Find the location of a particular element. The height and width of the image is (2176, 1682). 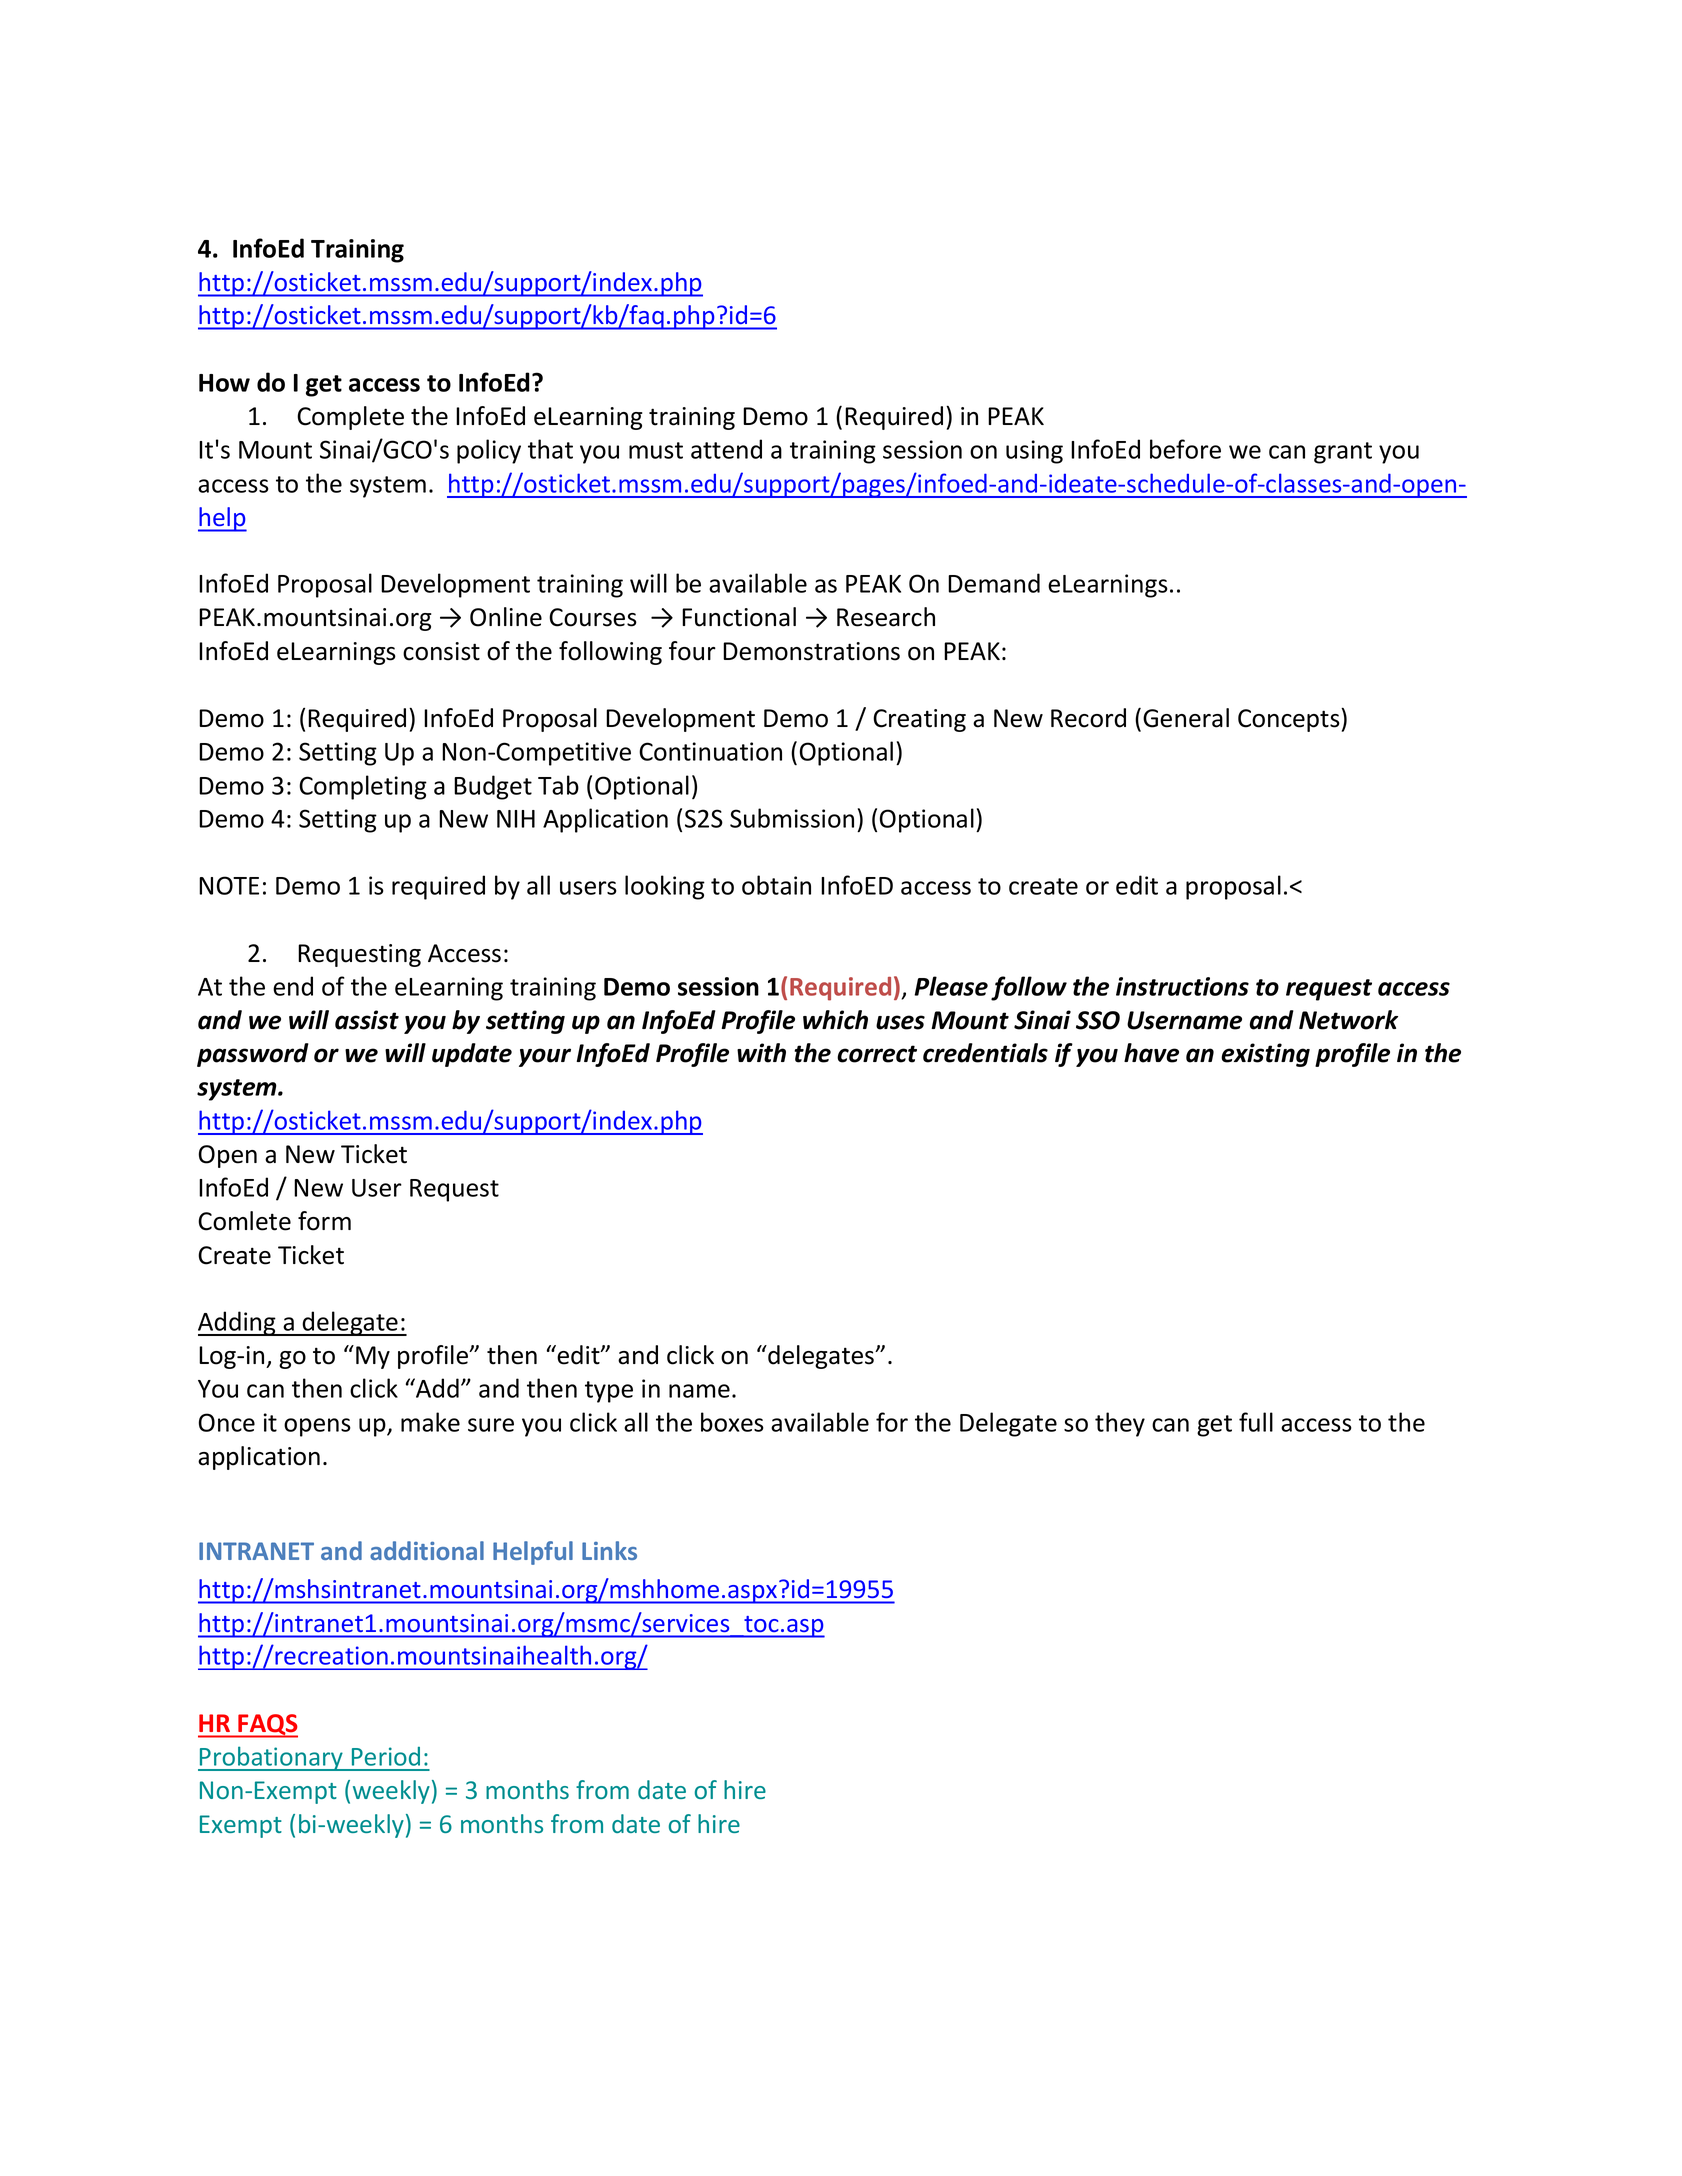

form is located at coordinates (324, 1221).
